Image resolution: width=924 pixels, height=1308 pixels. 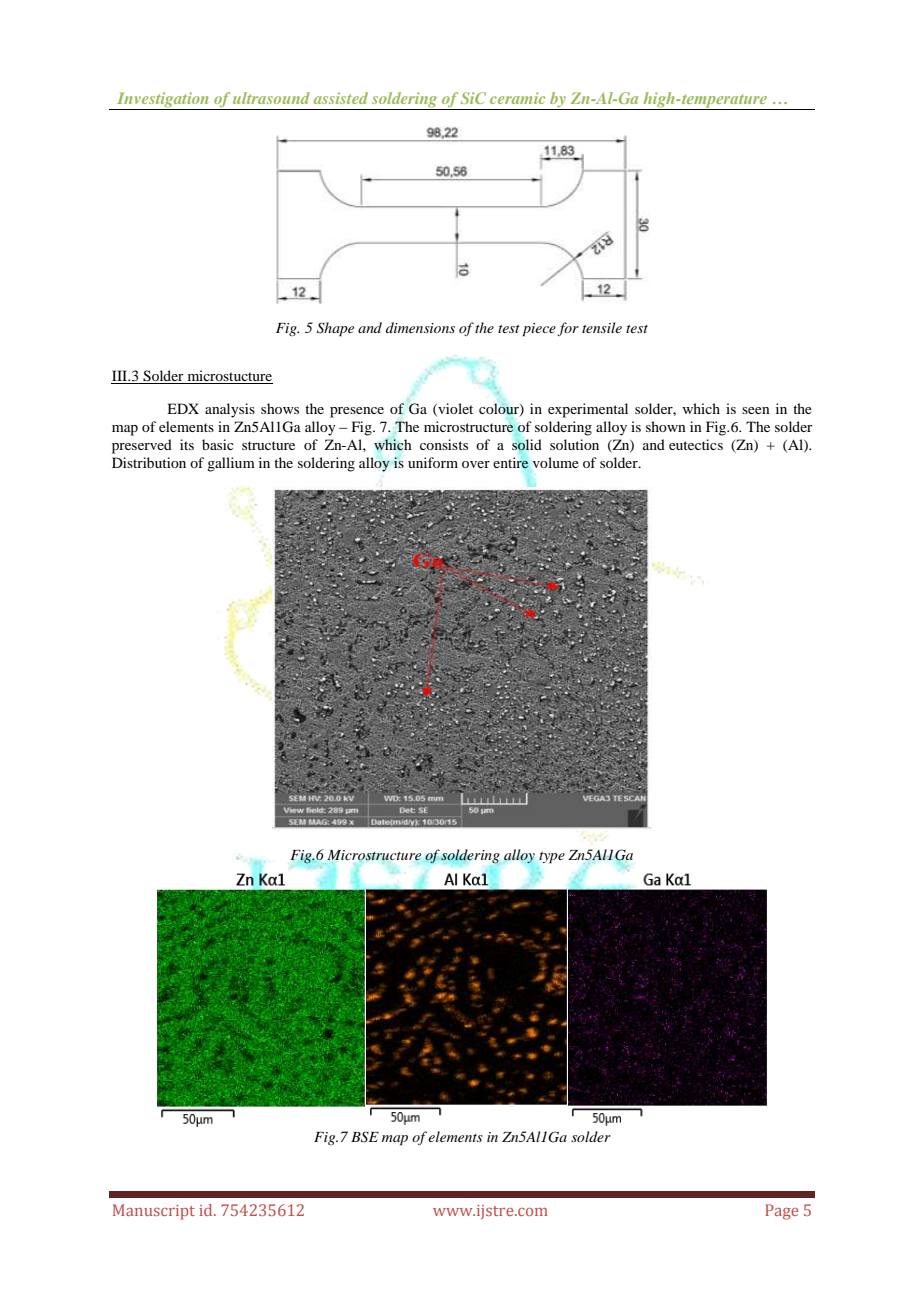 What do you see at coordinates (476, 464) in the screenshot?
I see `over` at bounding box center [476, 464].
